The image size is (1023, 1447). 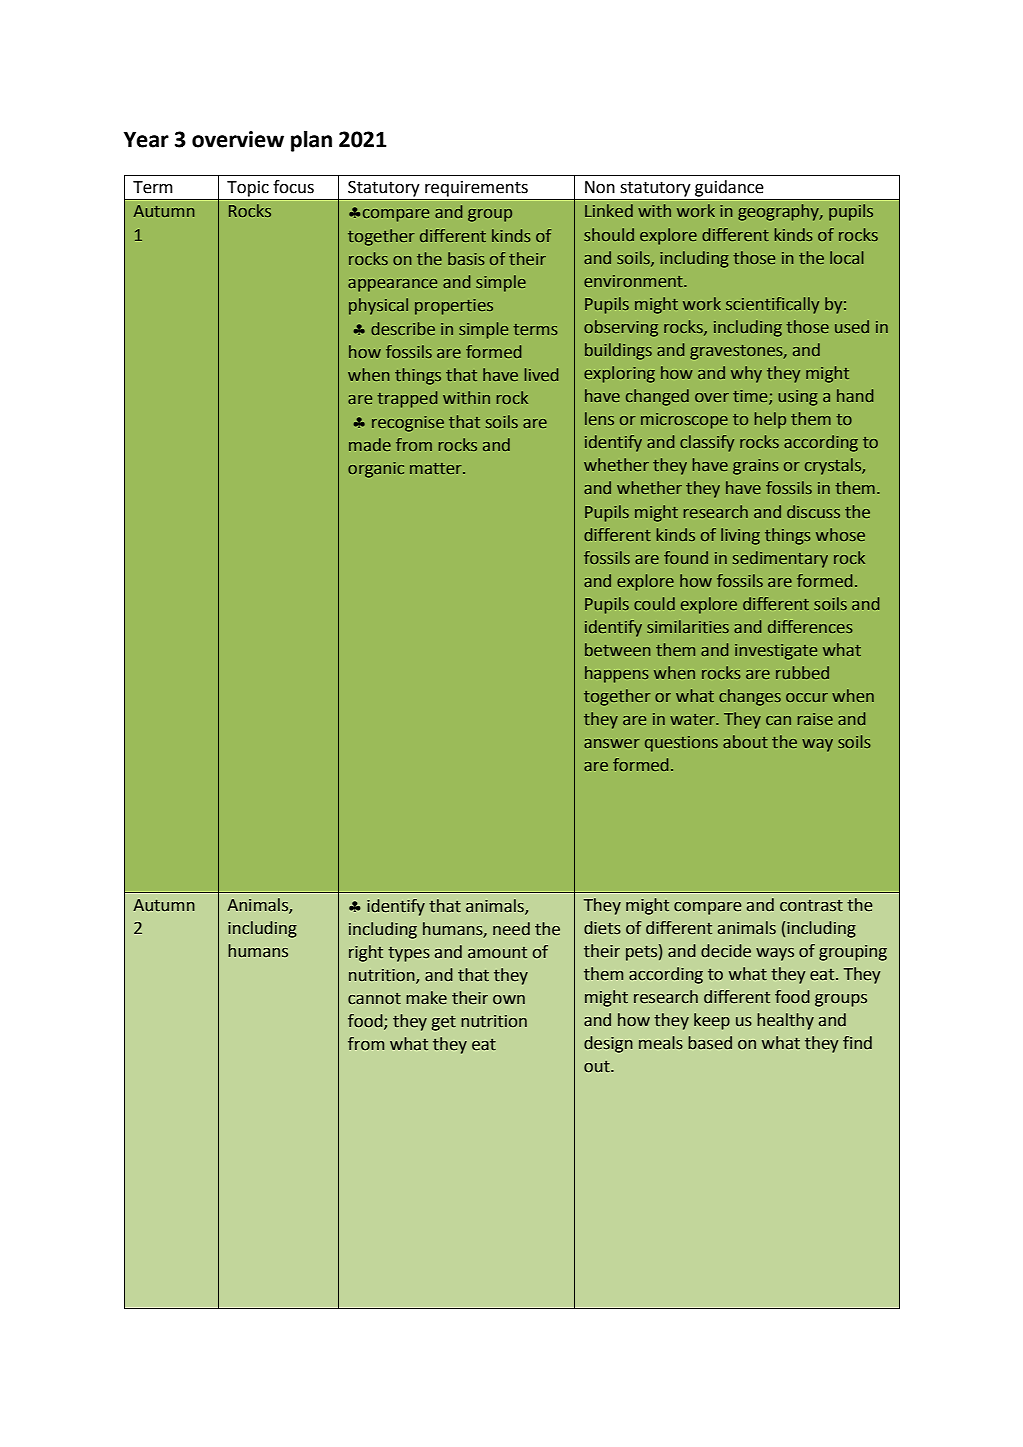 What do you see at coordinates (780, 559) in the page?
I see `sedimentary` at bounding box center [780, 559].
